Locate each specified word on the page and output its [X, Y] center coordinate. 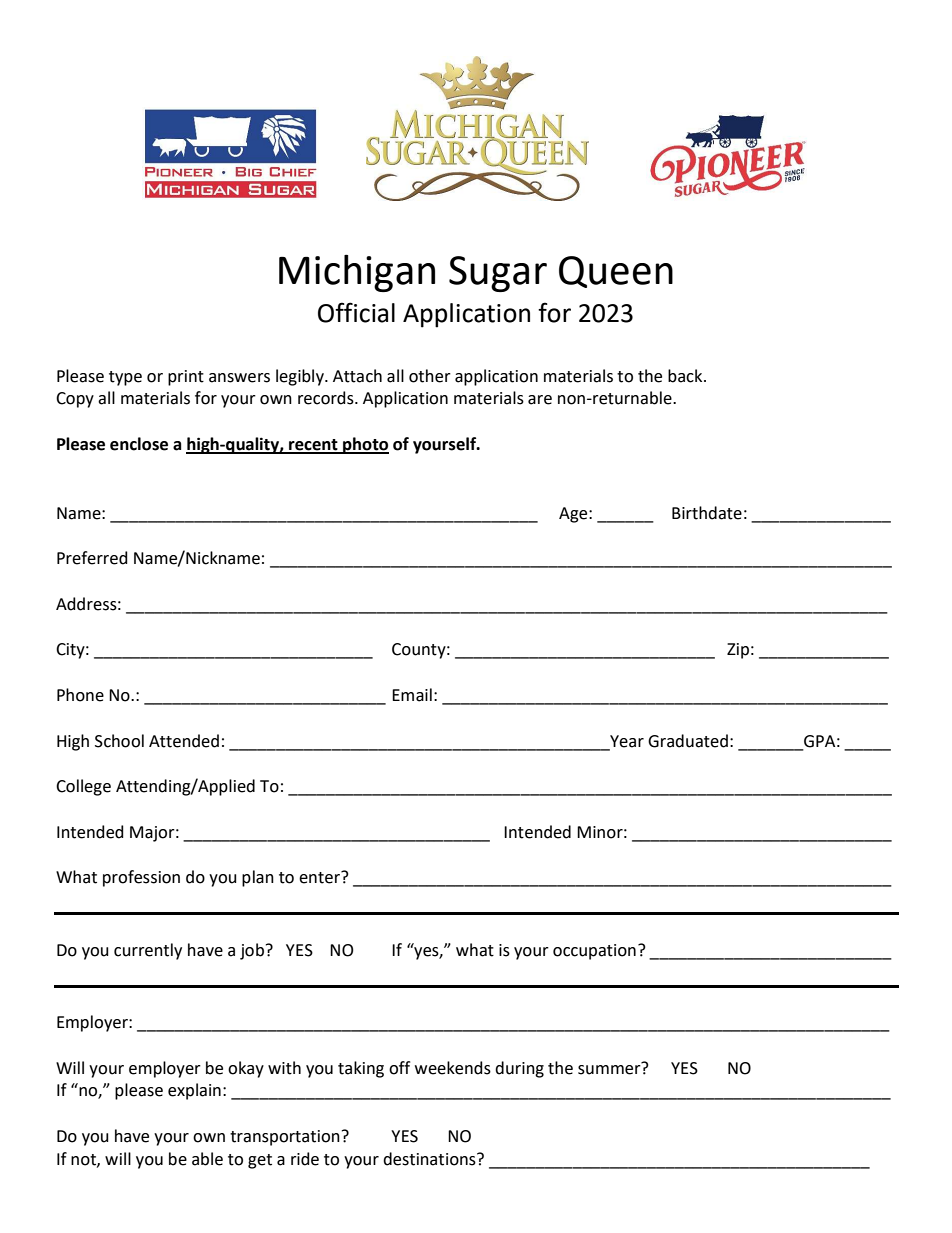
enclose [139, 444]
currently [148, 951]
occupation [594, 952]
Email [412, 695]
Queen [616, 272]
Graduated [688, 741]
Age [574, 515]
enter [320, 877]
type [125, 378]
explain [194, 1091]
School [119, 741]
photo [365, 445]
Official [356, 312]
